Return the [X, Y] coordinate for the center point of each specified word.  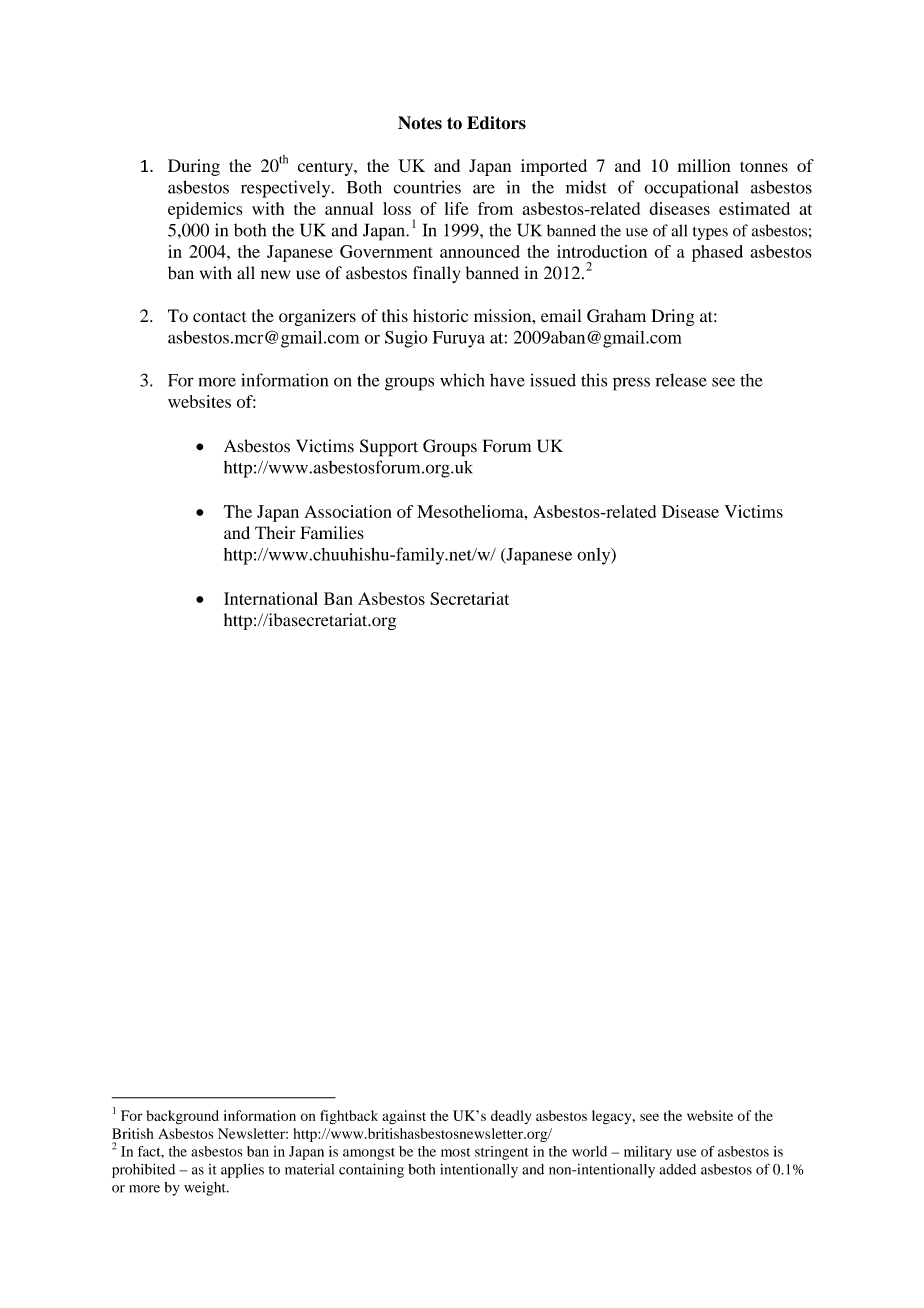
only [595, 556]
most [455, 1152]
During [194, 167]
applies [242, 1171]
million [704, 165]
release [681, 380]
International [271, 598]
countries [427, 187]
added [677, 1169]
